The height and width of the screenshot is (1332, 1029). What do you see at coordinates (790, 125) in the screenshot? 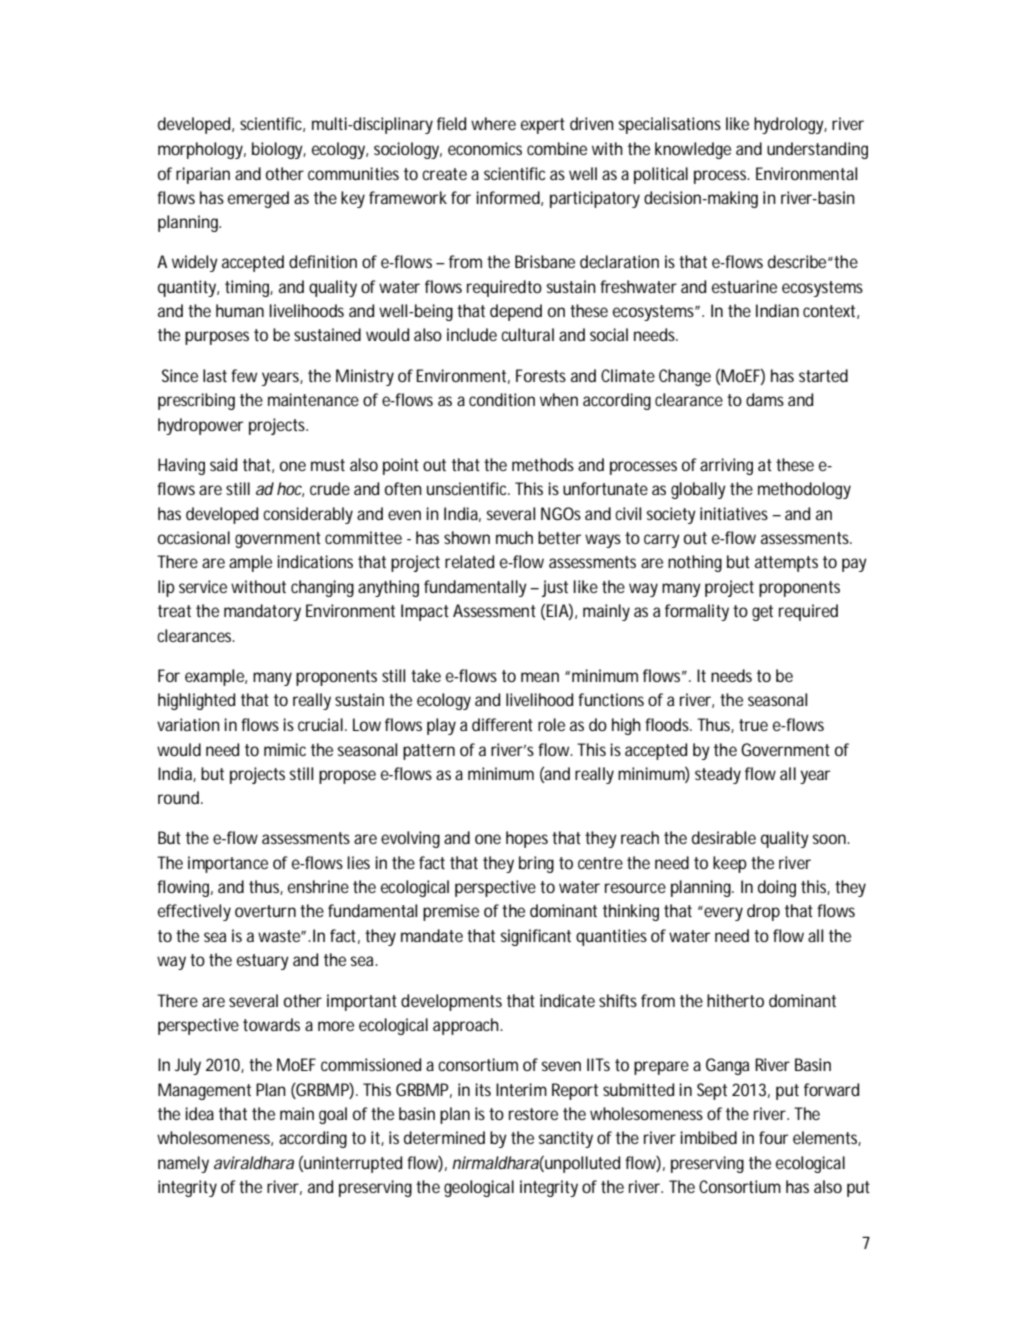
I see `hydrology` at bounding box center [790, 125].
